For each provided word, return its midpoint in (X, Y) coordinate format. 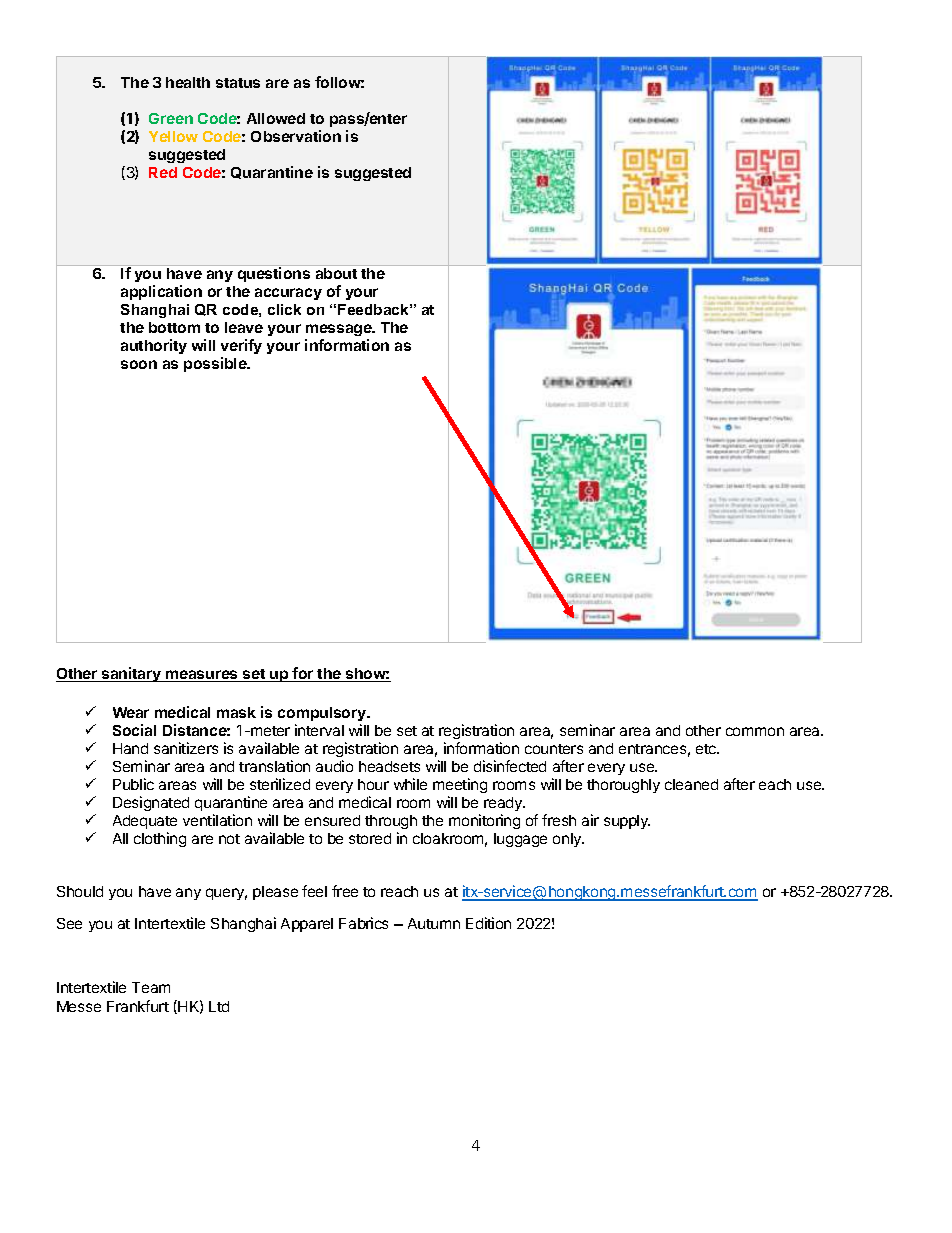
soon (139, 364)
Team (151, 987)
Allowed (276, 118)
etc (707, 749)
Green (171, 118)
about (336, 273)
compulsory (323, 714)
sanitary (132, 674)
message (340, 330)
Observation (296, 136)
